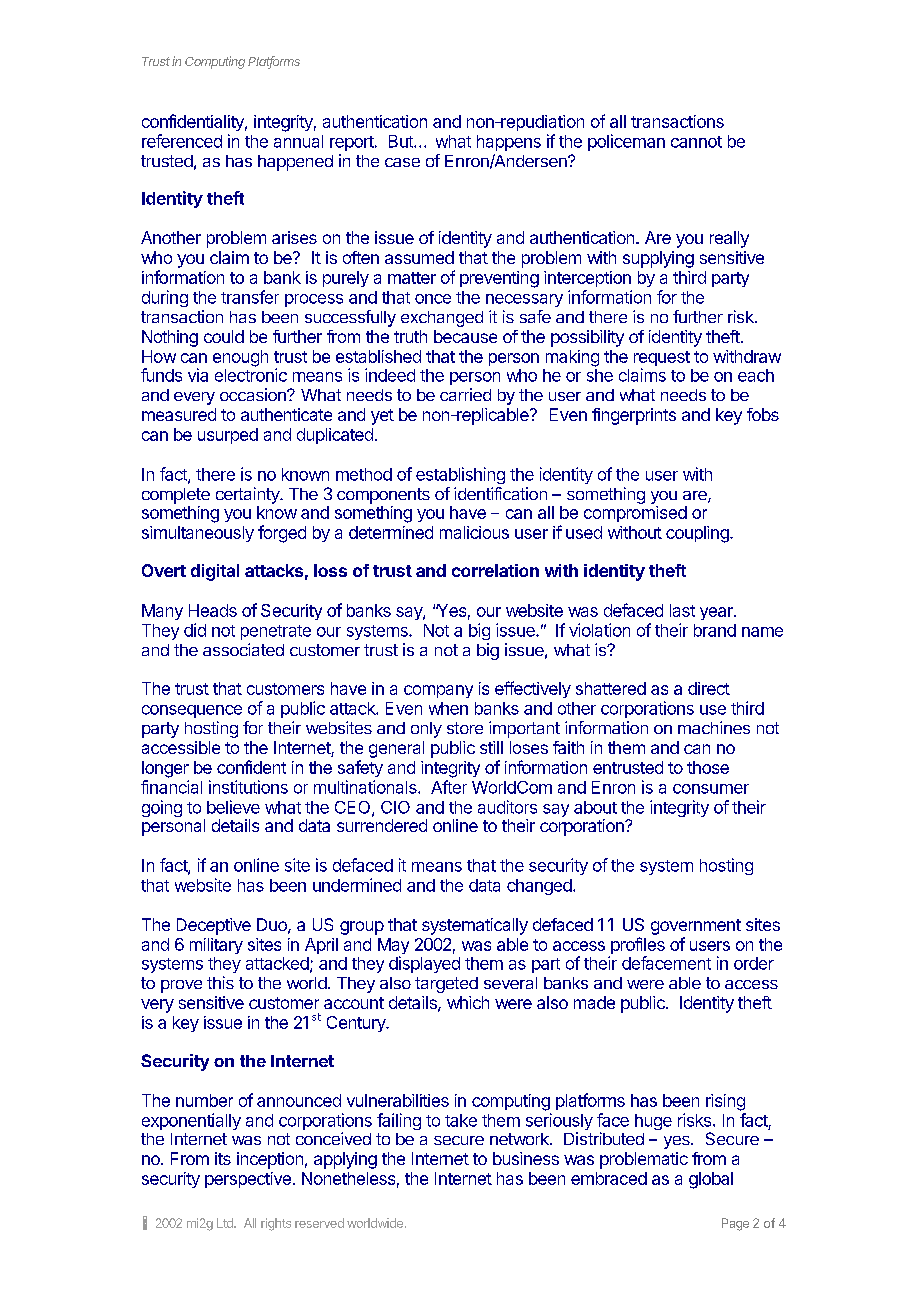 The image size is (924, 1307). Describe the element at coordinates (711, 789) in the screenshot. I see `consumer` at that location.
